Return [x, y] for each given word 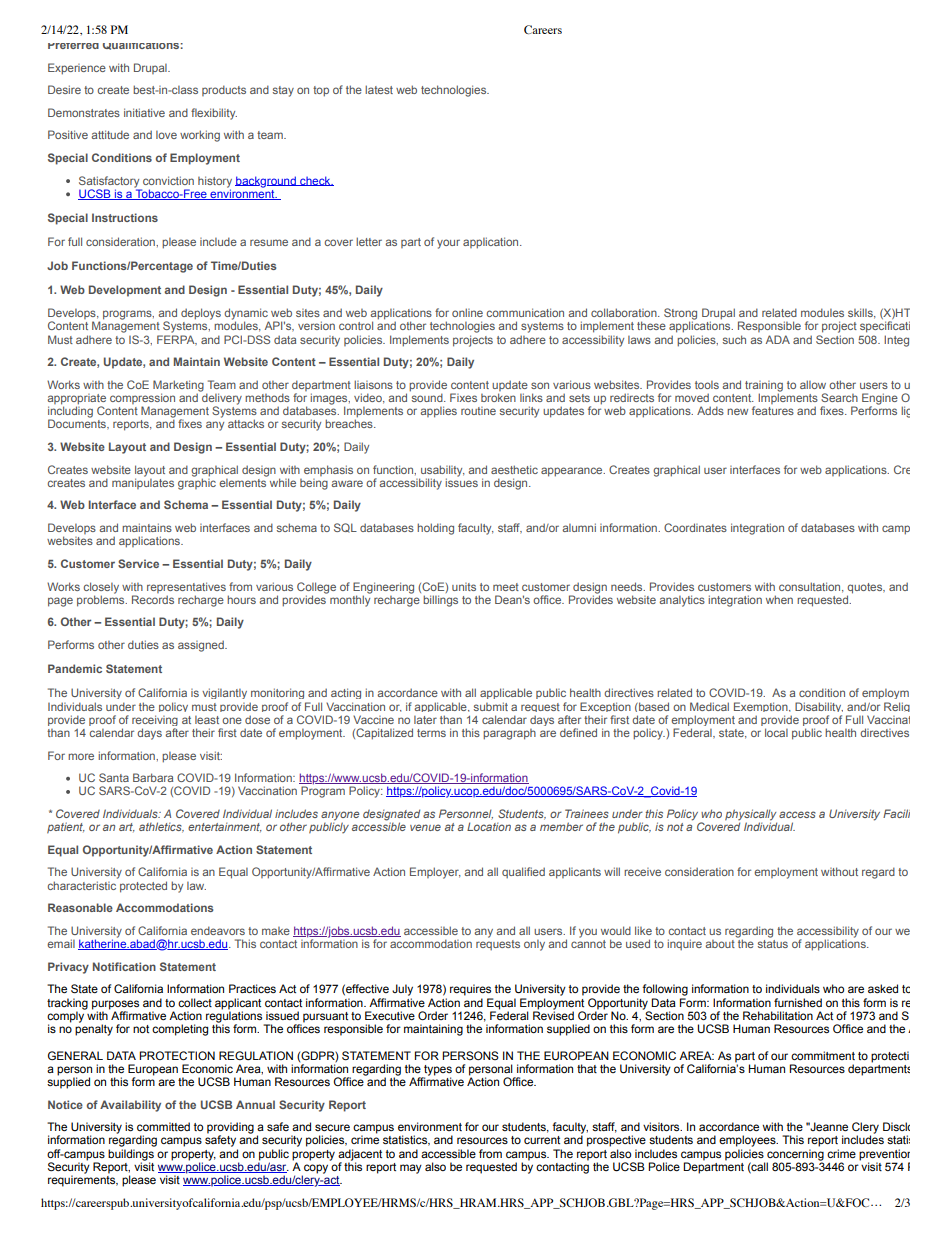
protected [143, 887]
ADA [778, 339]
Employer [435, 873]
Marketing [178, 387]
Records [153, 599]
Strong [680, 315]
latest [379, 89]
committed [163, 1126]
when [779, 599]
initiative [144, 112]
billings [440, 601]
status [773, 942]
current [542, 1140]
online [467, 312]
